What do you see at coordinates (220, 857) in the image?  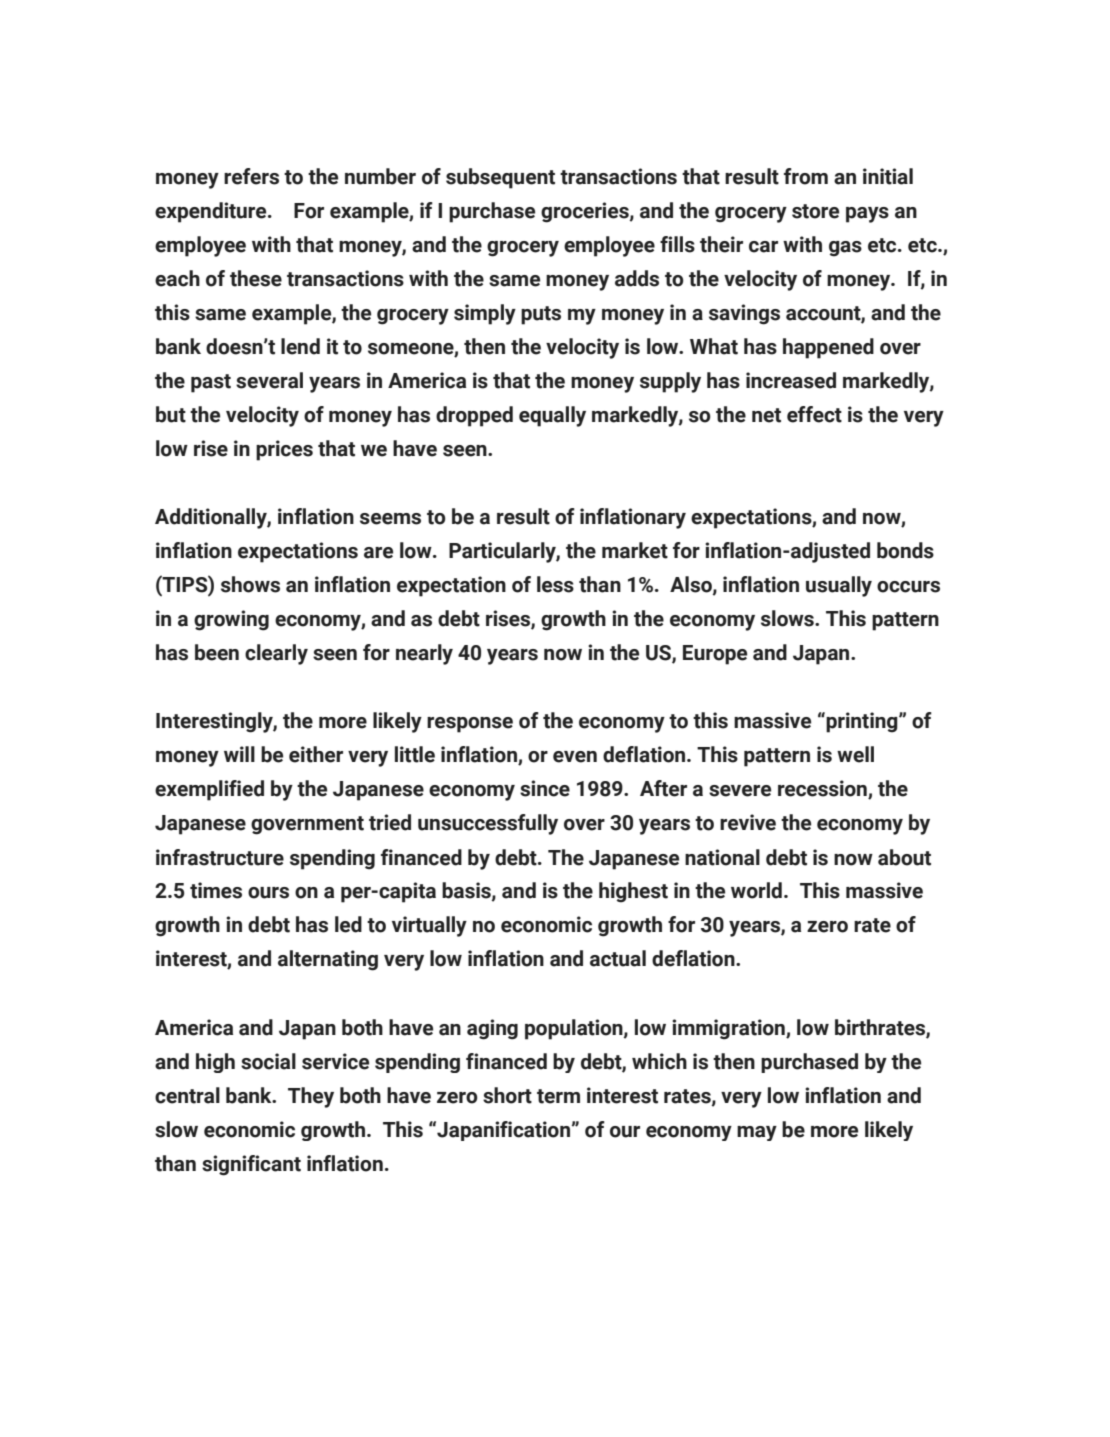 I see `infrastructure` at bounding box center [220, 857].
